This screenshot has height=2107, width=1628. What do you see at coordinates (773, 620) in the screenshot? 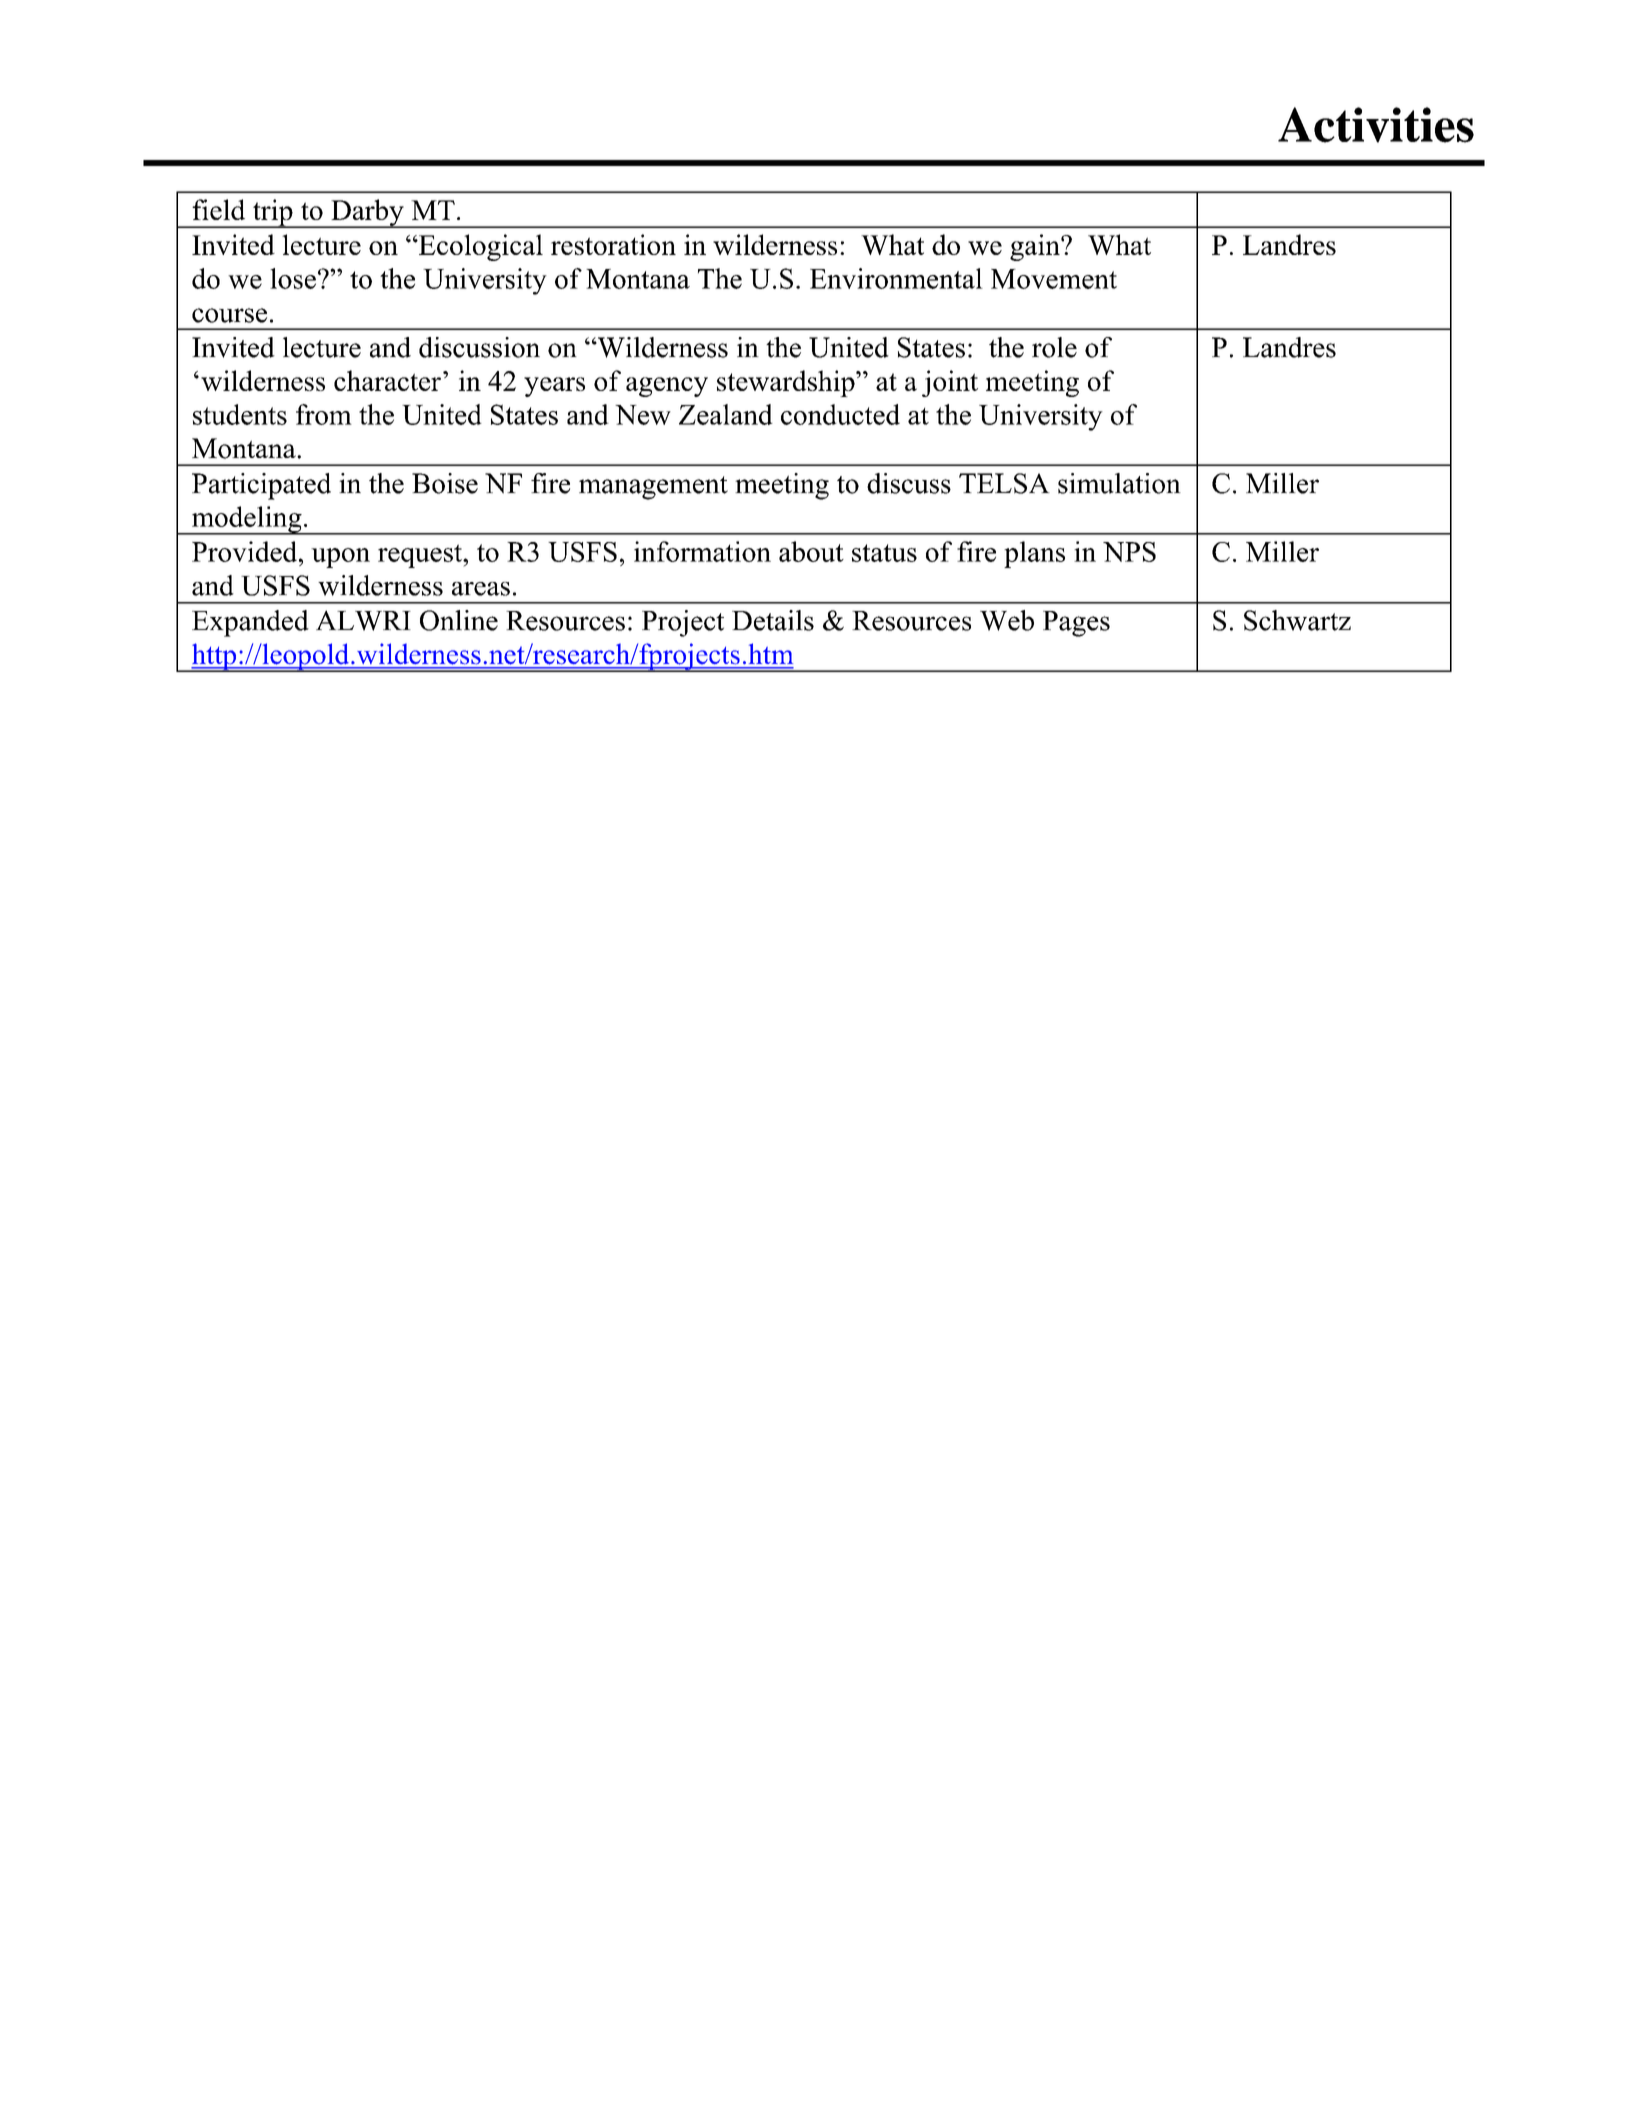
I see `Details` at bounding box center [773, 620].
